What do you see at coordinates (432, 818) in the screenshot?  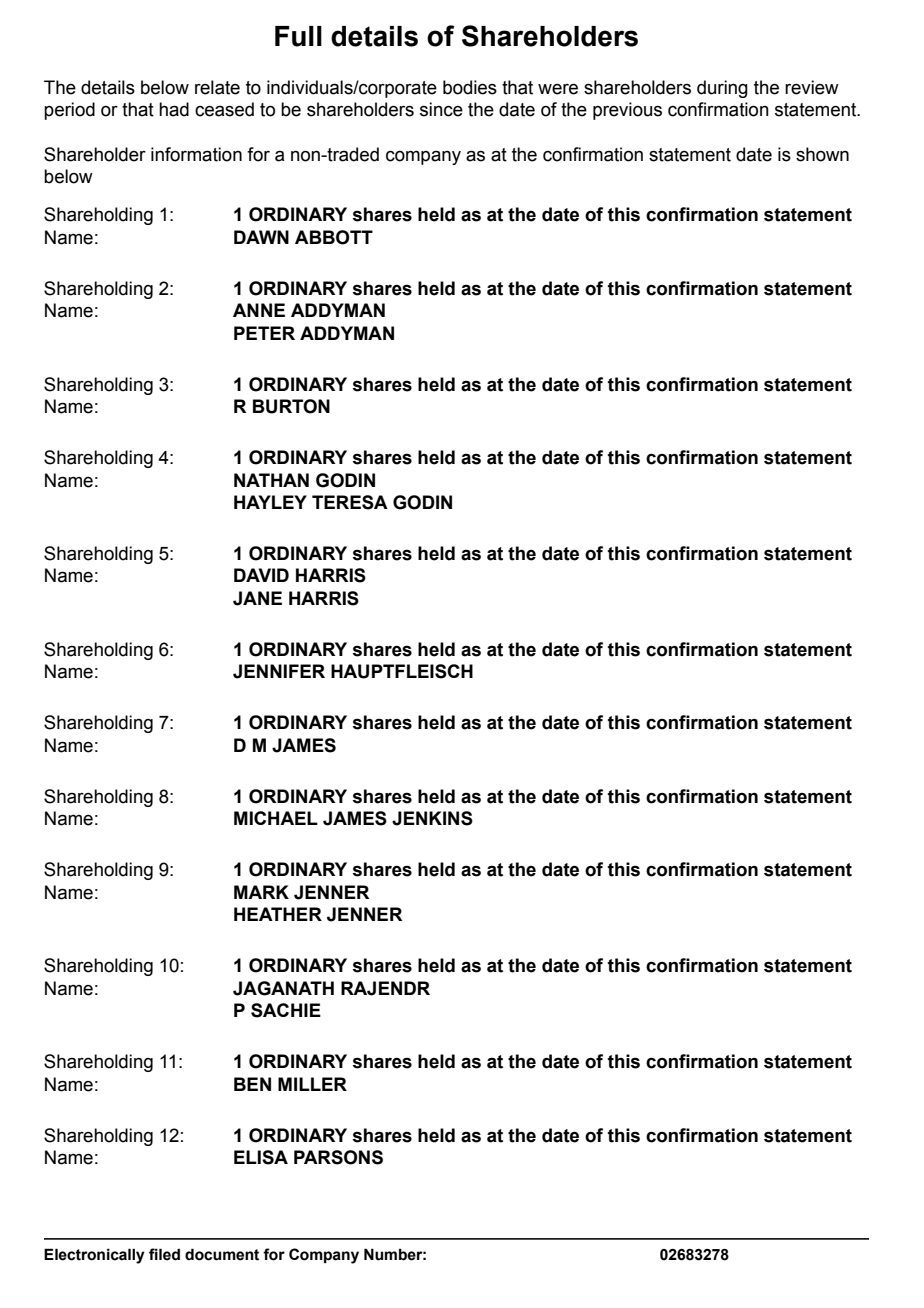 I see `JENKINS` at bounding box center [432, 818].
